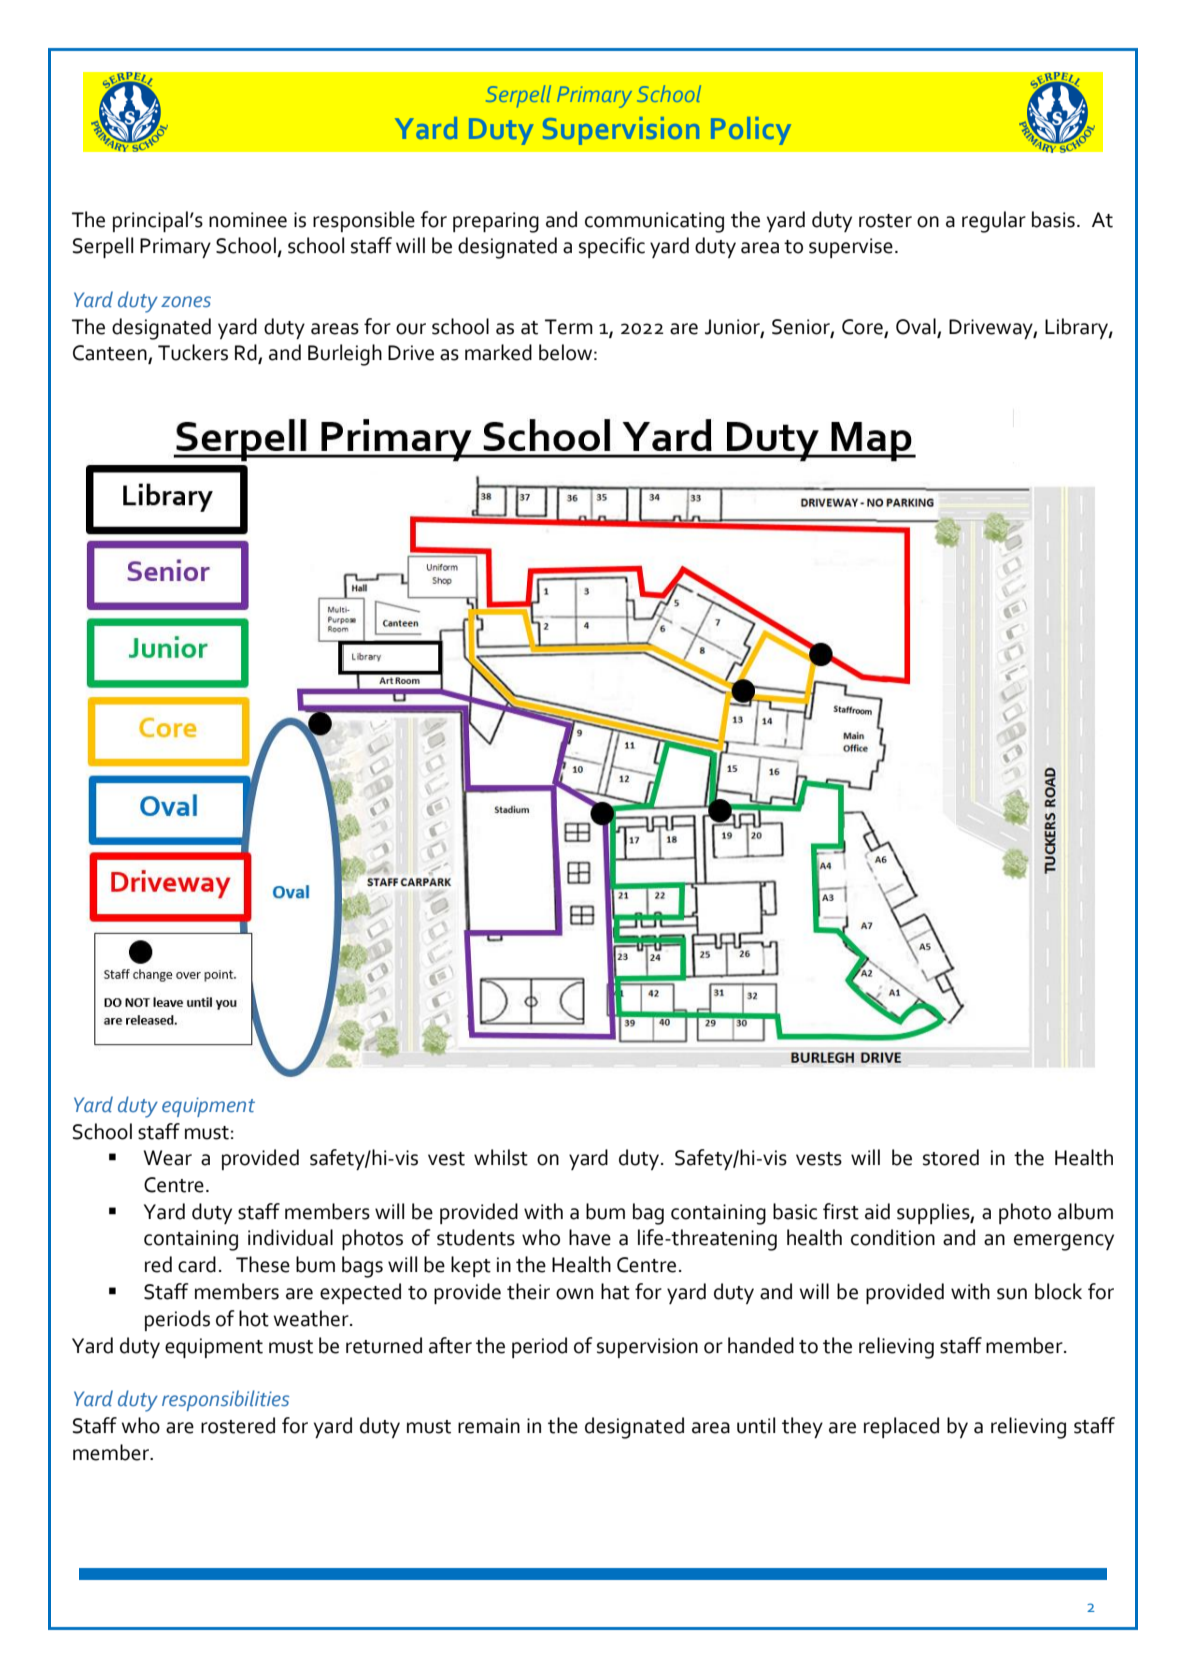 The height and width of the screenshot is (1678, 1186). I want to click on Oval, so click(916, 326).
